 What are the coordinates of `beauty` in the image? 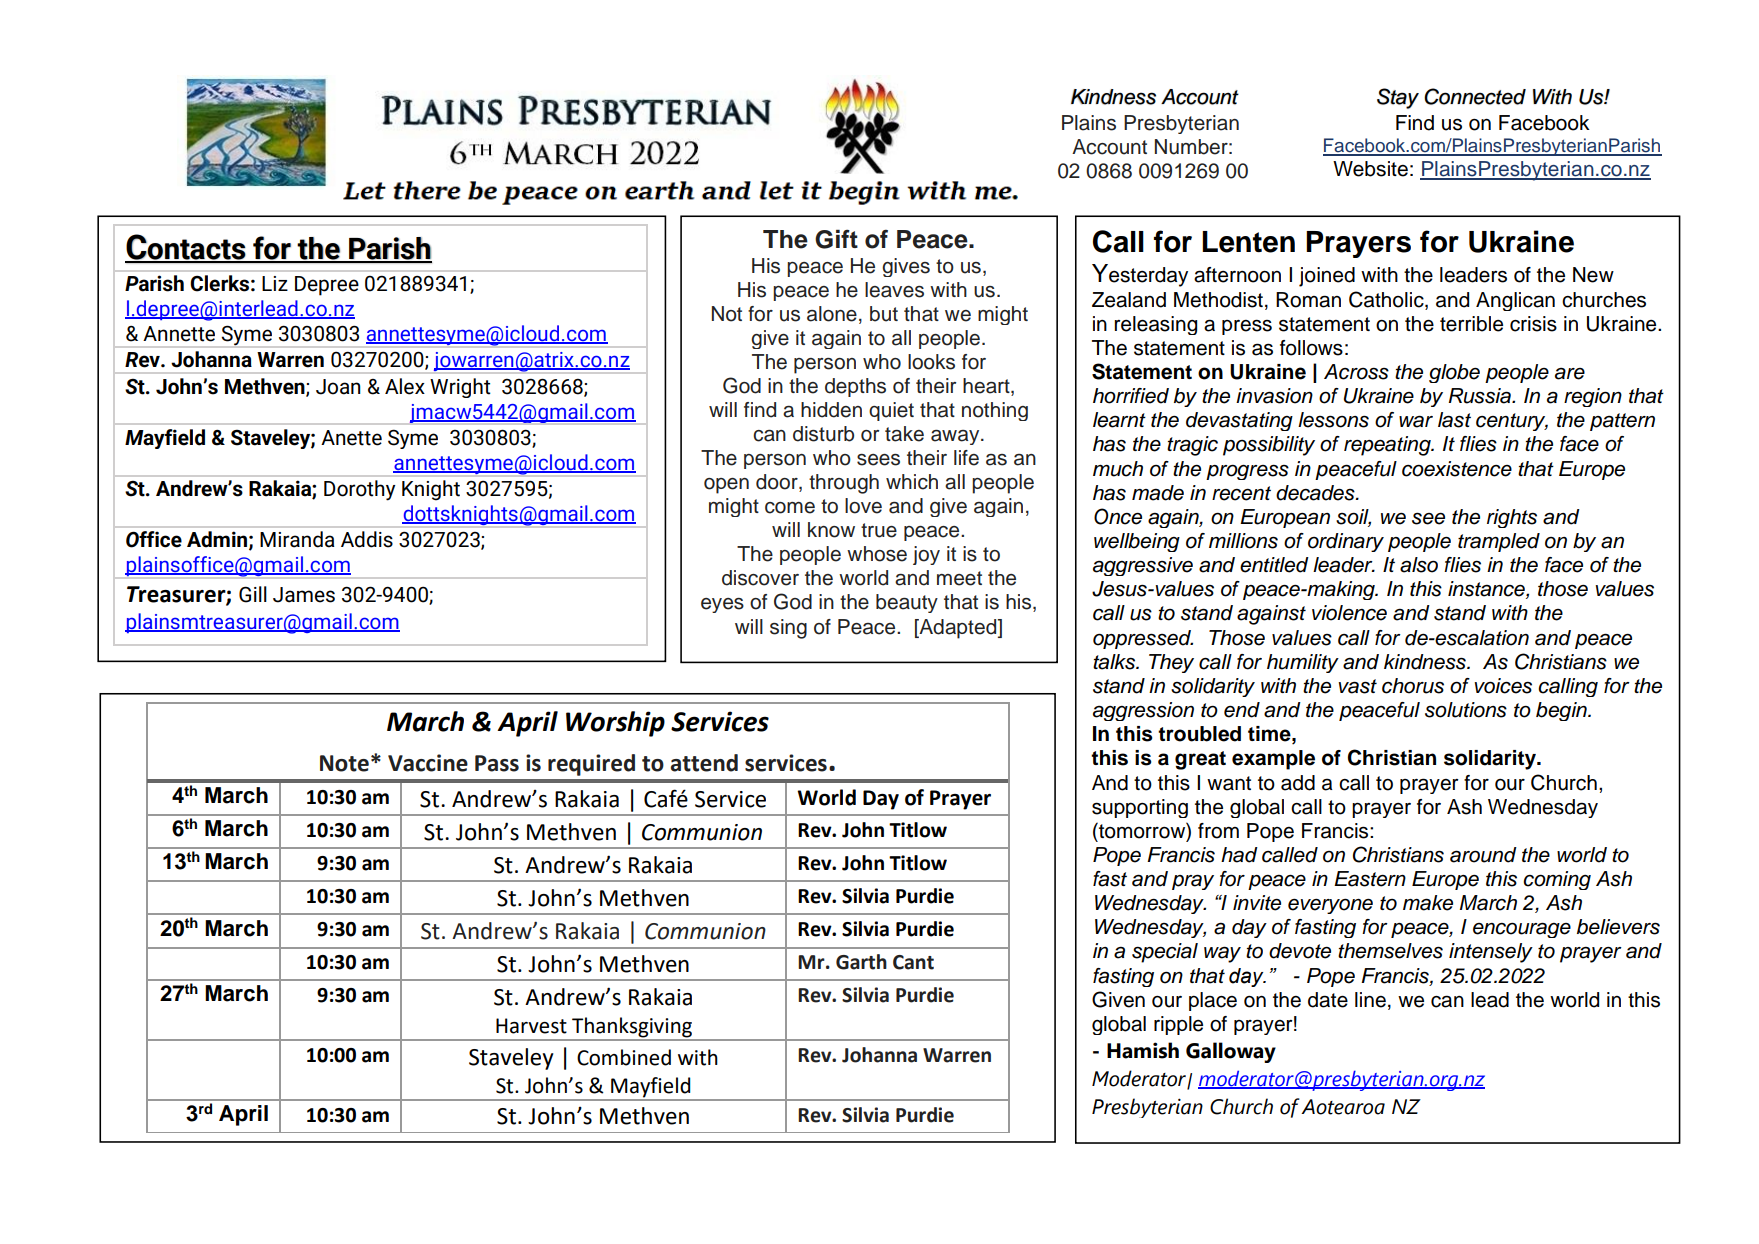 It's located at (907, 603).
